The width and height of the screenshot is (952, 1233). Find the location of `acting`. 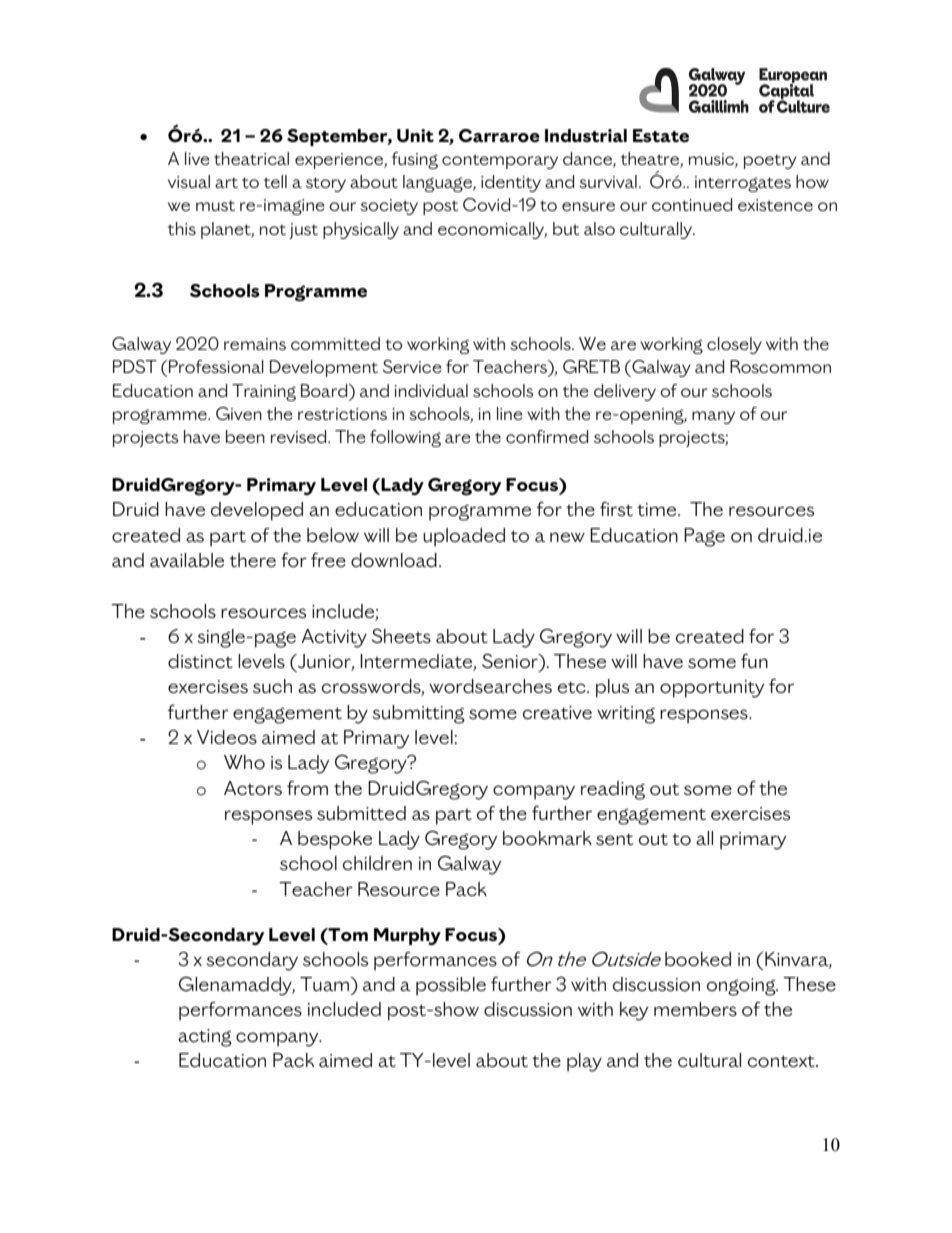

acting is located at coordinates (205, 1038).
